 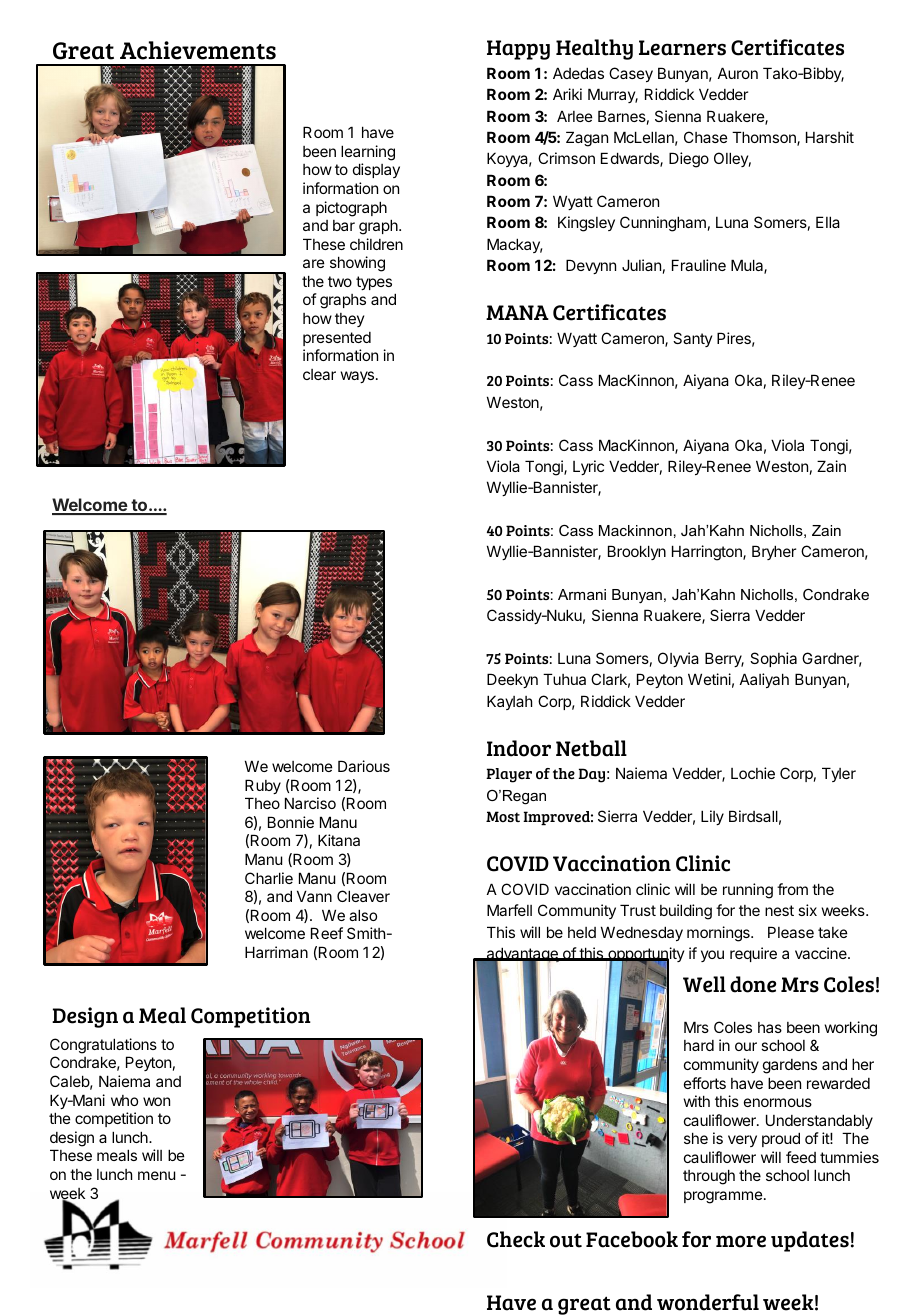 What do you see at coordinates (519, 748) in the document?
I see `Indoor` at bounding box center [519, 748].
